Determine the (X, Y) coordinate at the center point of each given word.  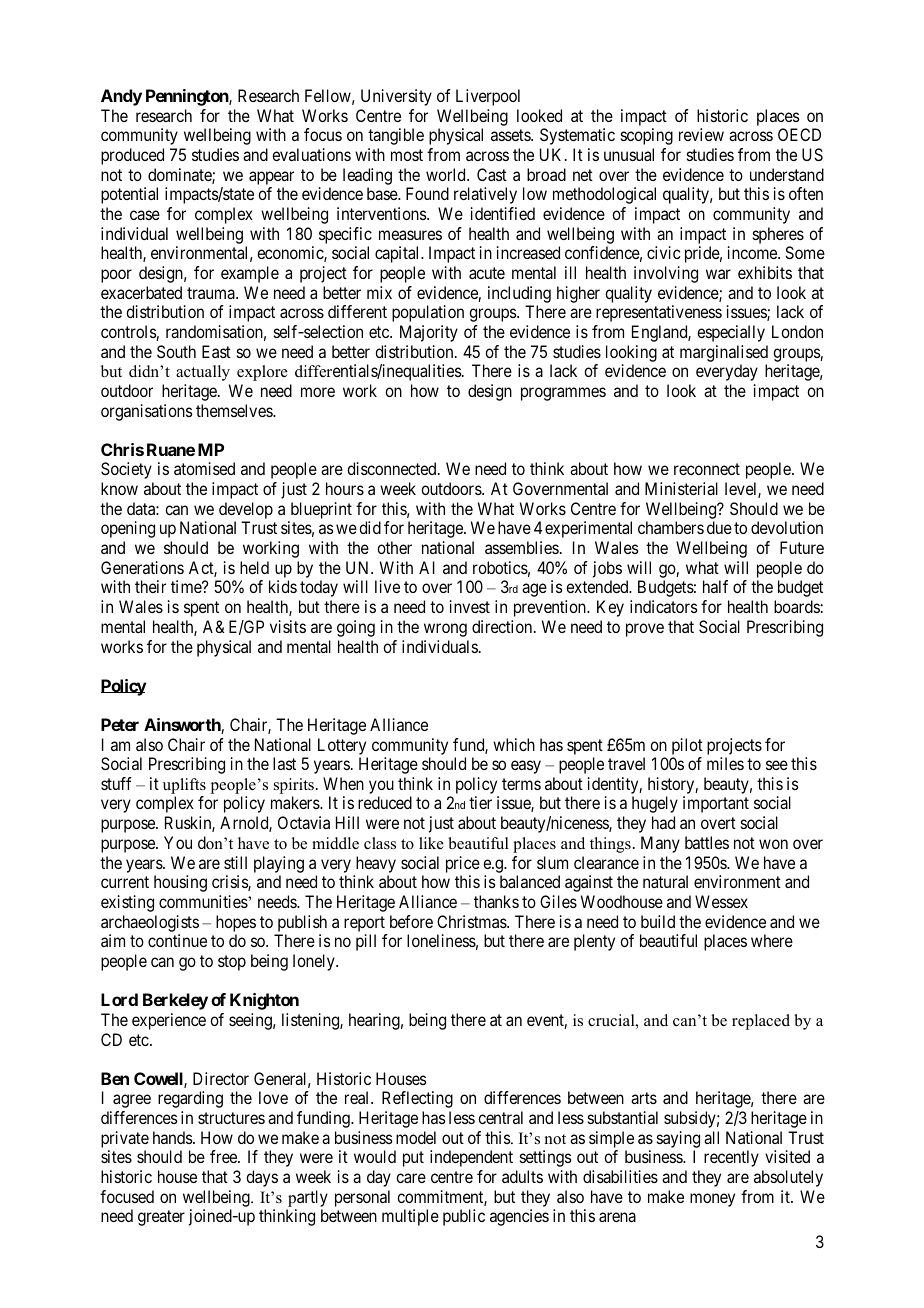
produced (132, 156)
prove (645, 630)
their (150, 586)
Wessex (721, 901)
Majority (429, 333)
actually (203, 373)
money (712, 1200)
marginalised (724, 353)
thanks (496, 901)
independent (471, 1158)
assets (511, 135)
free (224, 1156)
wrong (445, 630)
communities (204, 901)
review (701, 134)
